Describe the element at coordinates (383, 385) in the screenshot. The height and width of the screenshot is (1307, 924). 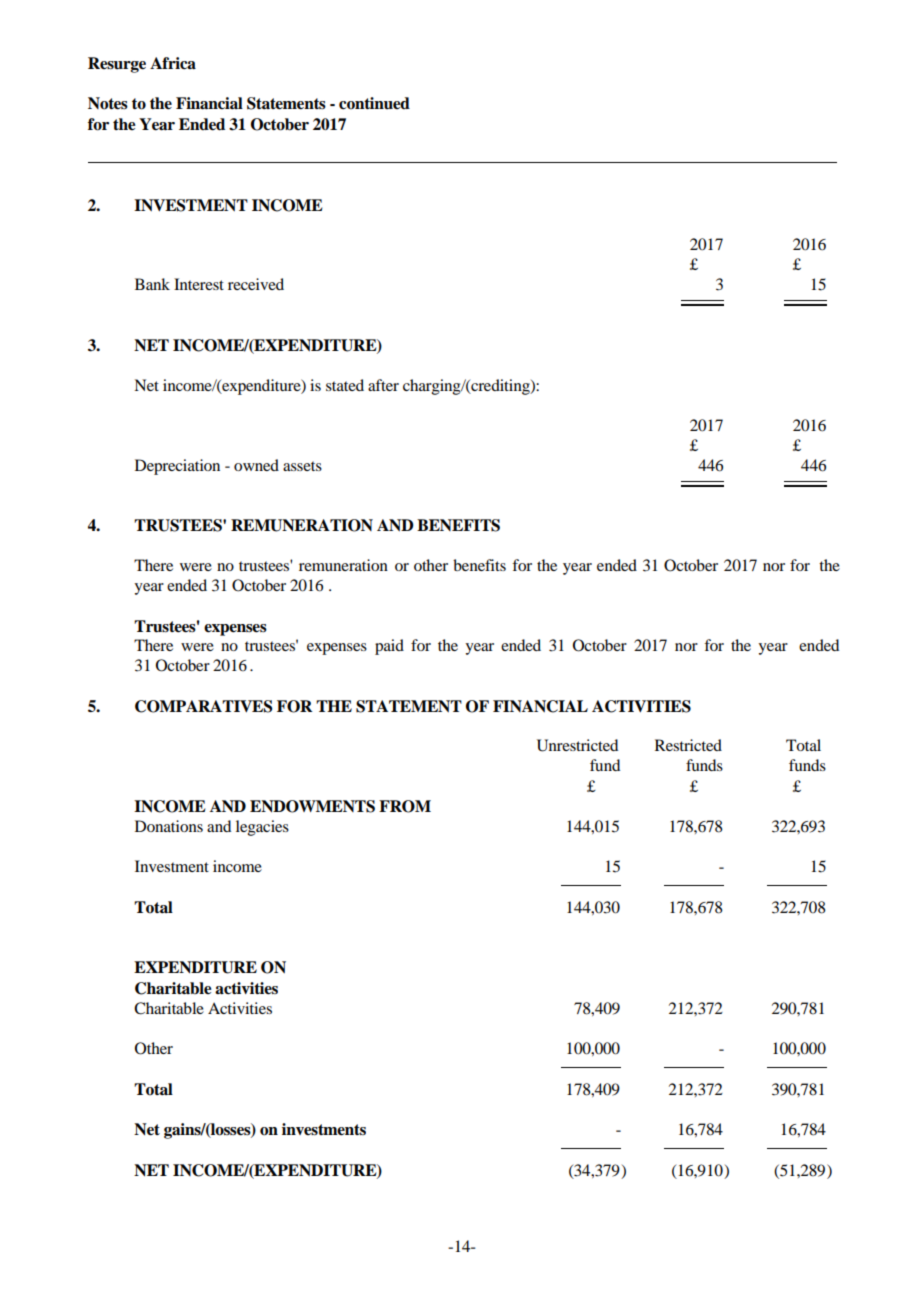
I see `after` at that location.
